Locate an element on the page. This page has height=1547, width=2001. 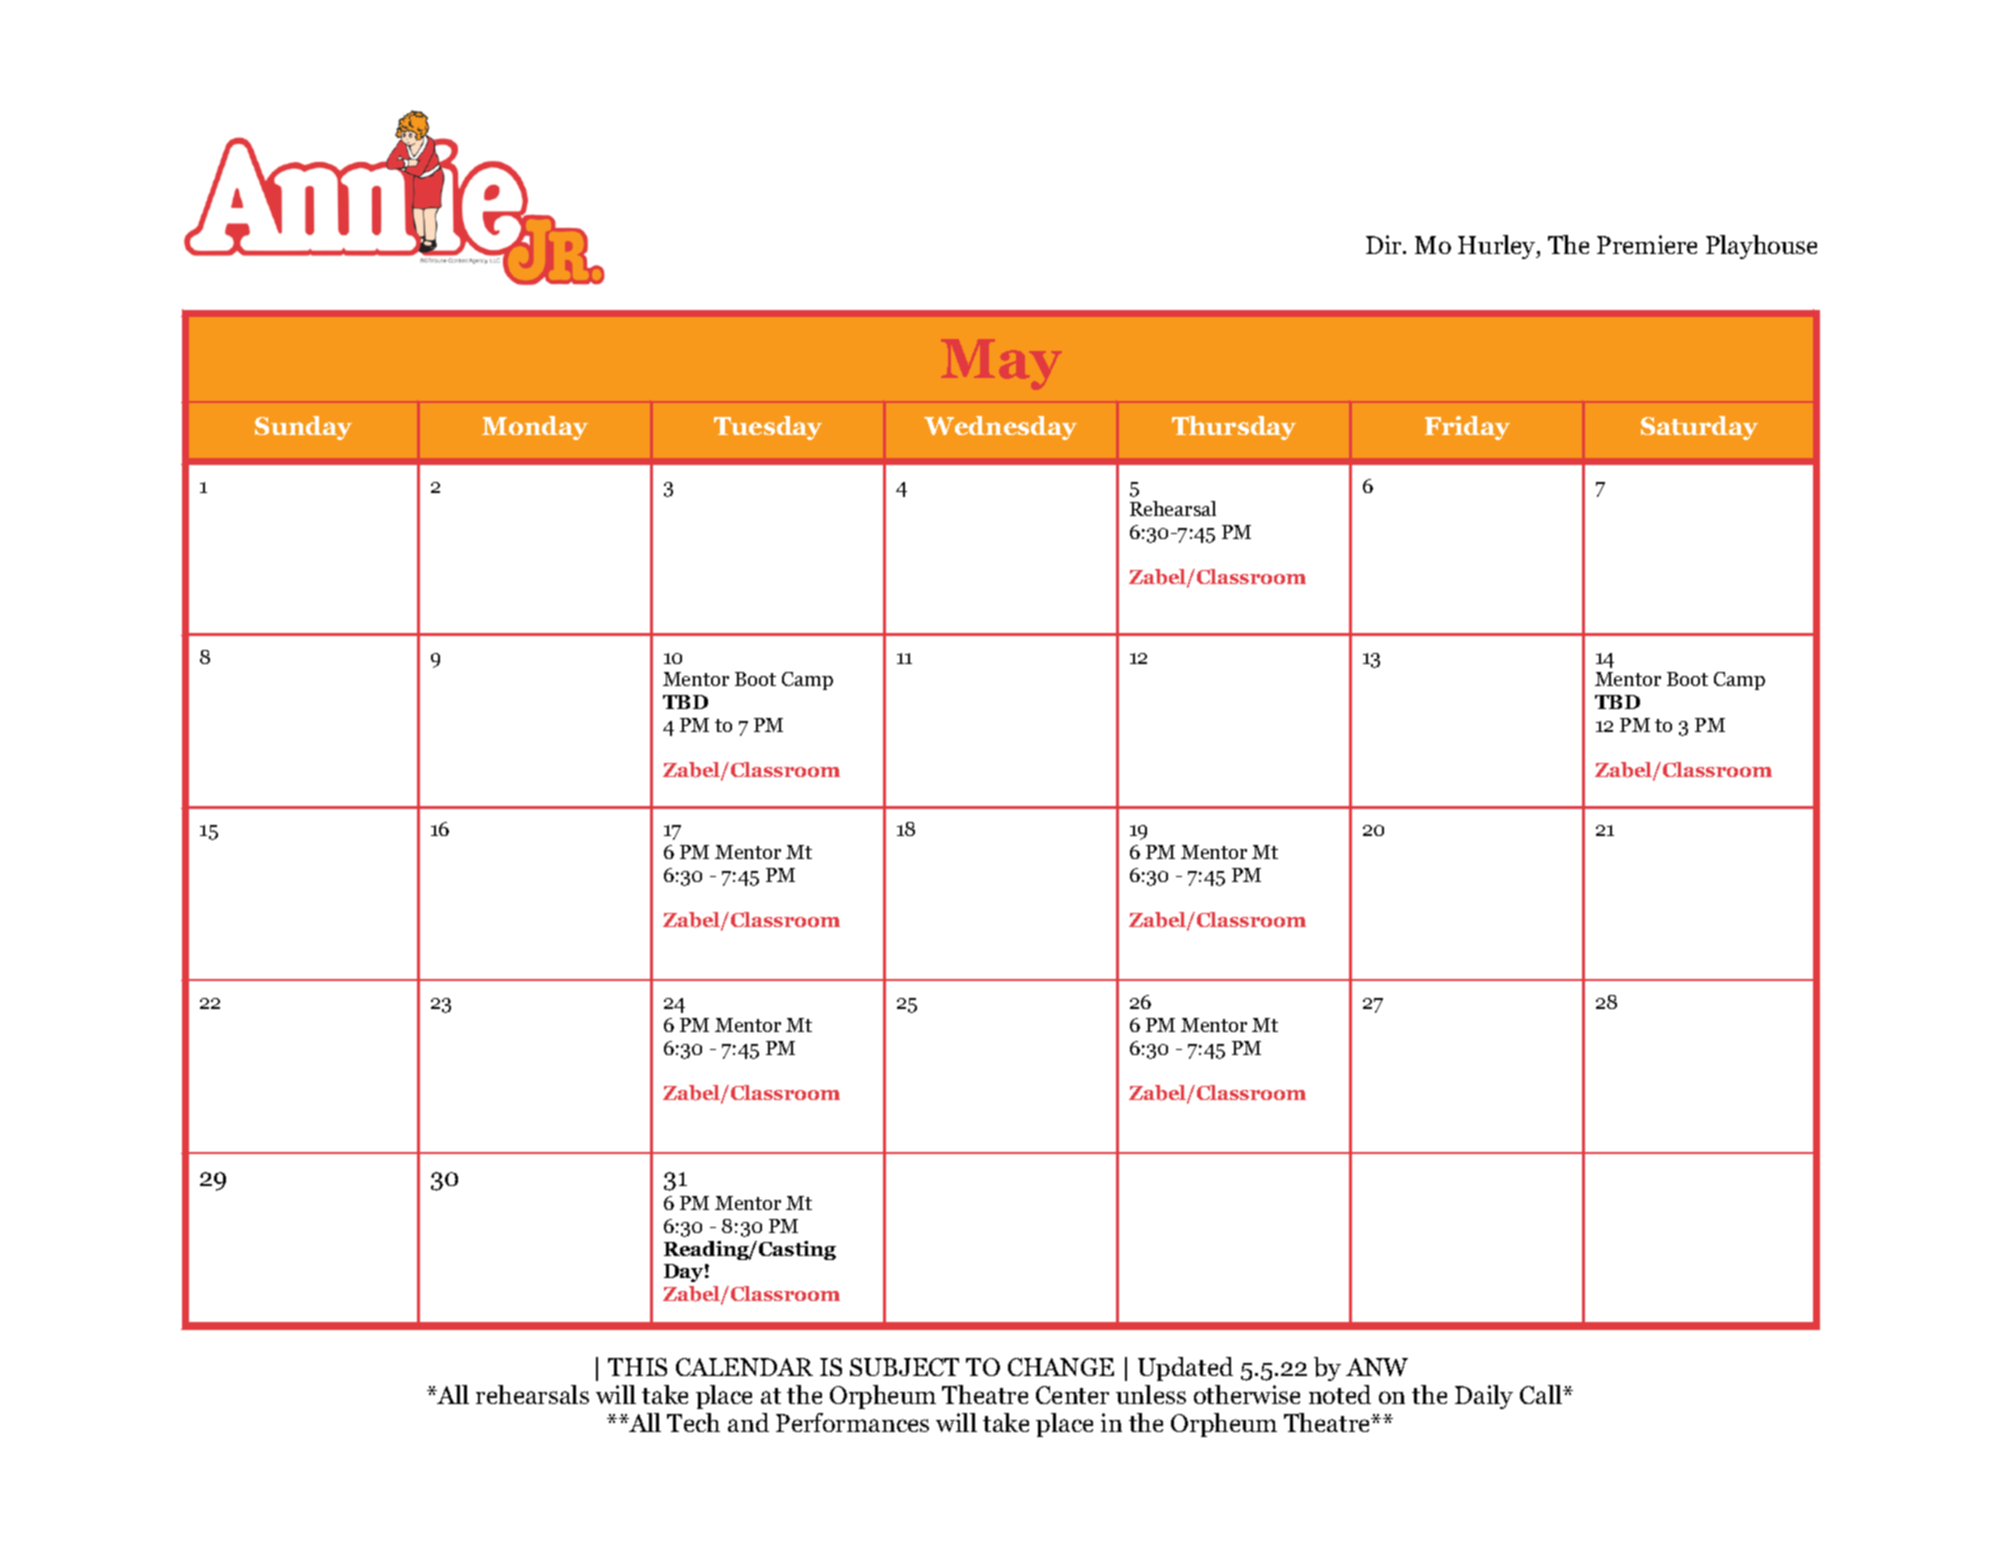
Wednesday is located at coordinates (1000, 428).
